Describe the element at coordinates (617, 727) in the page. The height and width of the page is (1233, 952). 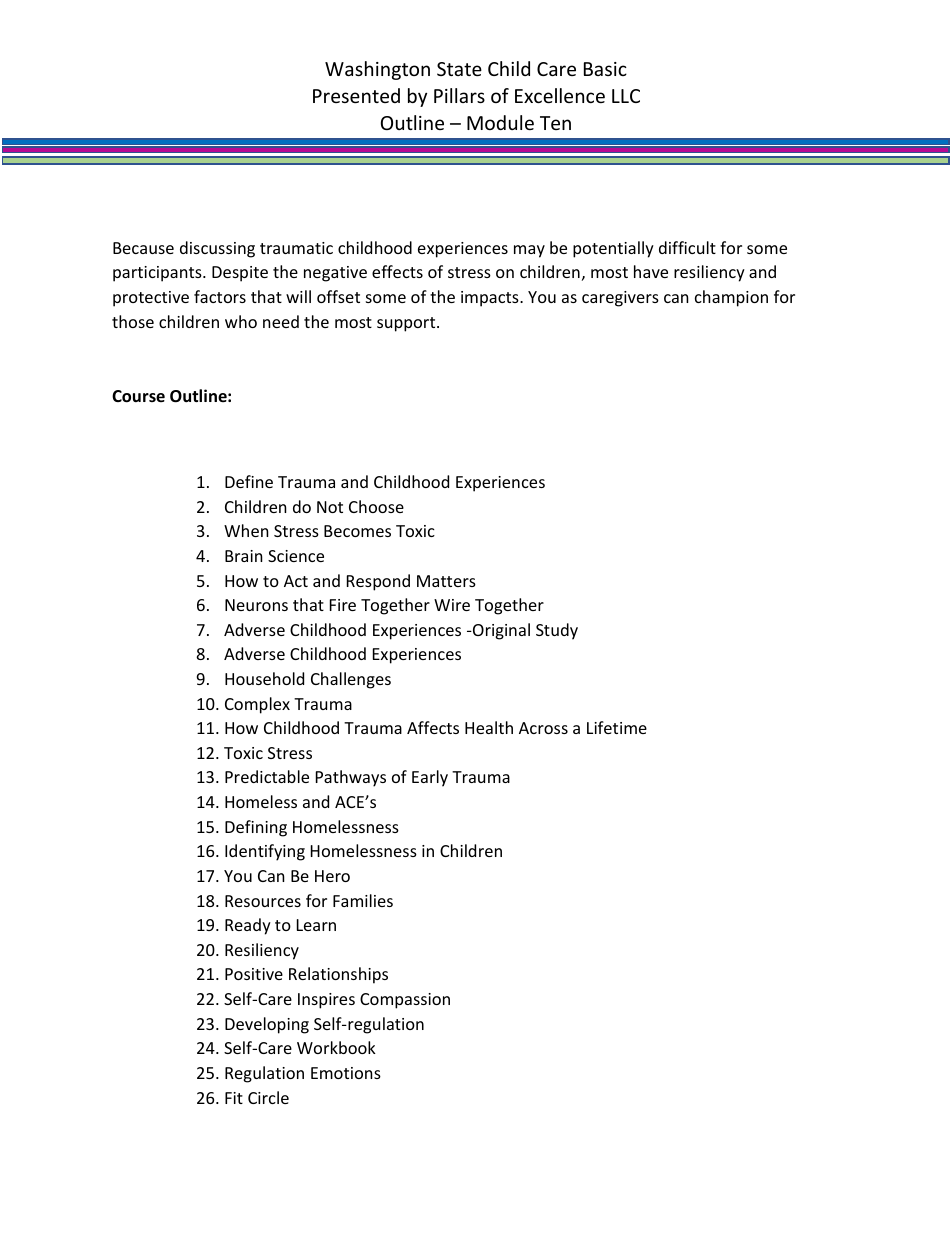
I see `Lifetime` at that location.
